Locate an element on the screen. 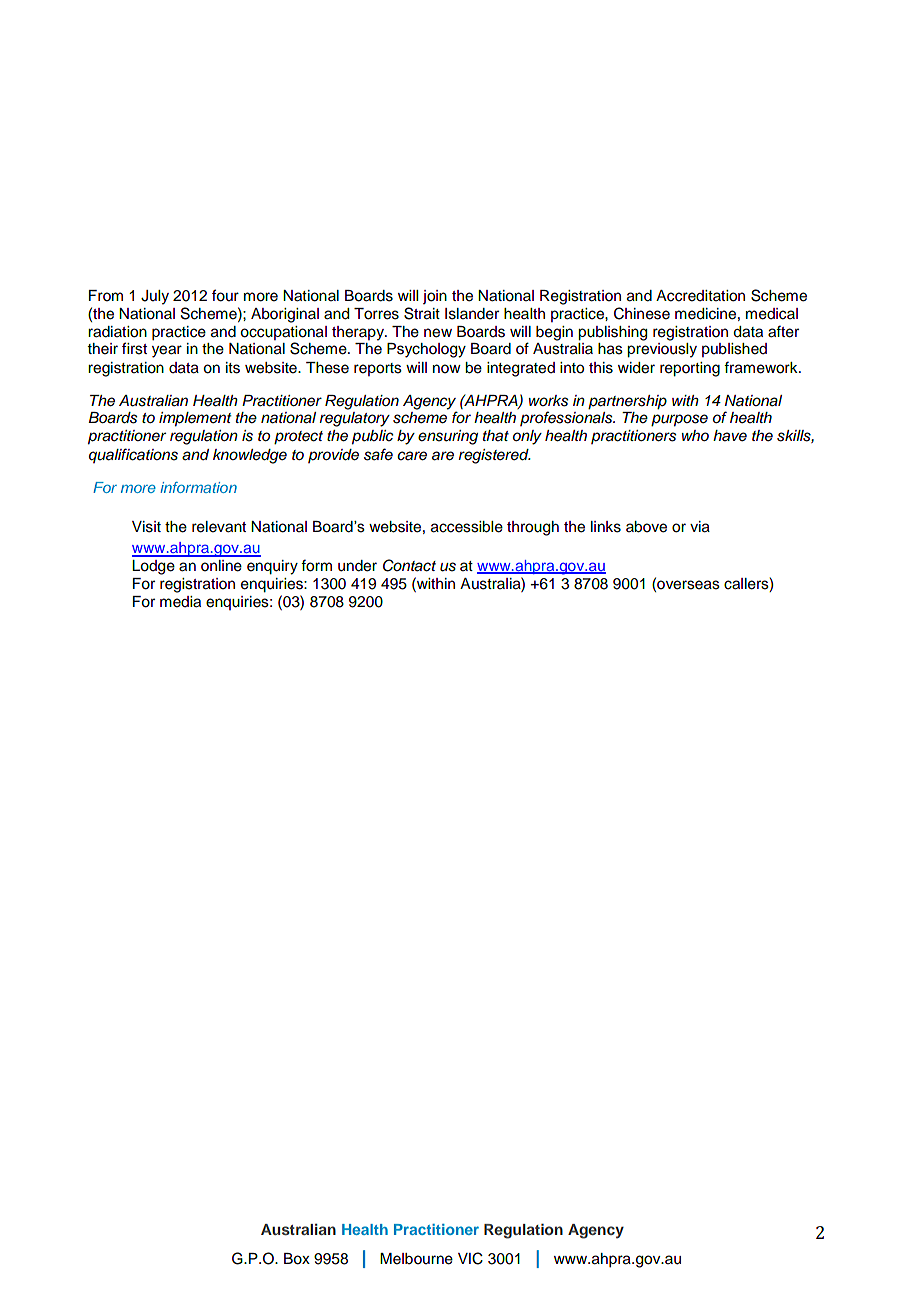  Melbourne is located at coordinates (416, 1259).
